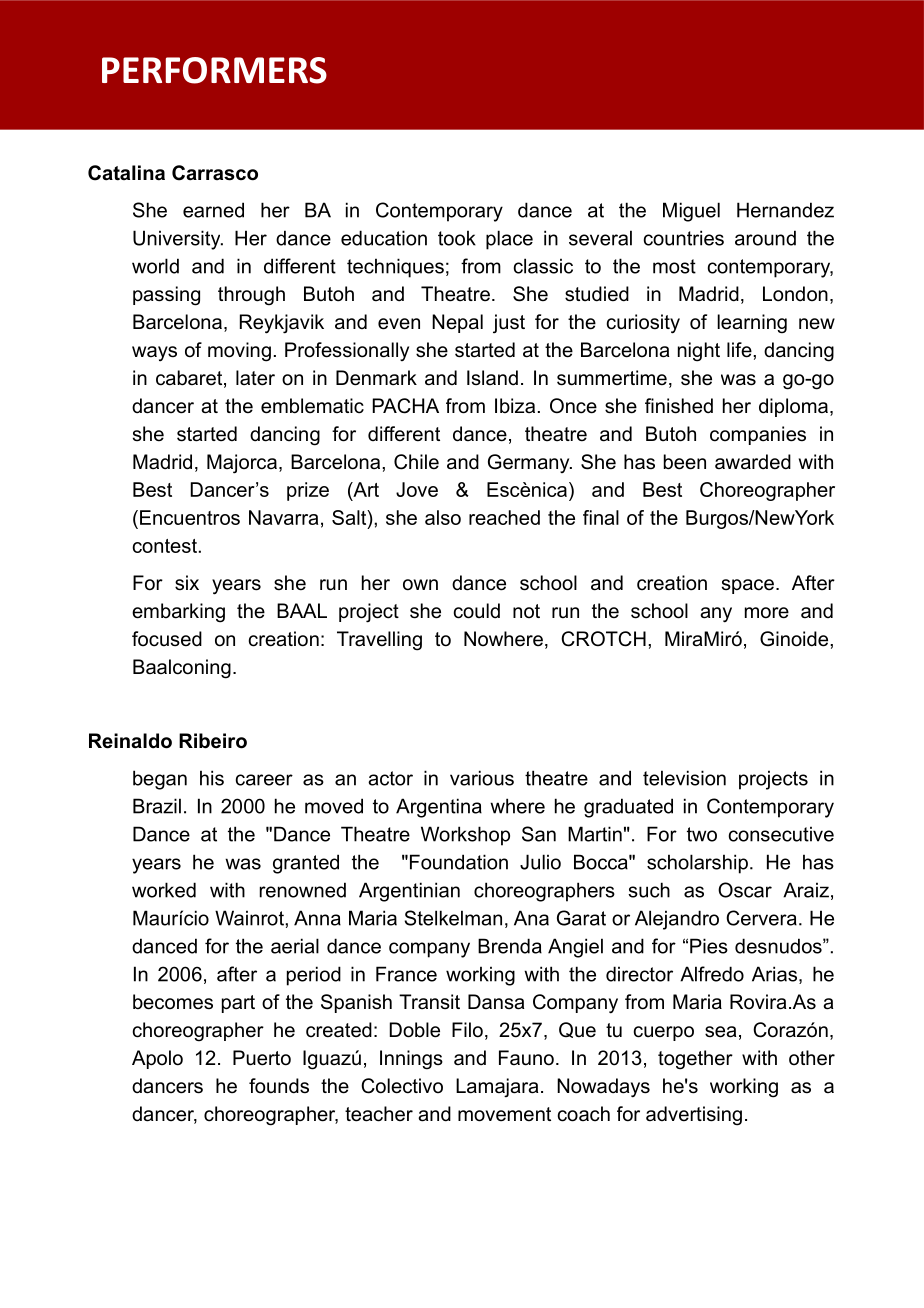 This image has width=924, height=1308. What do you see at coordinates (213, 741) in the image?
I see `Ribeiro` at bounding box center [213, 741].
